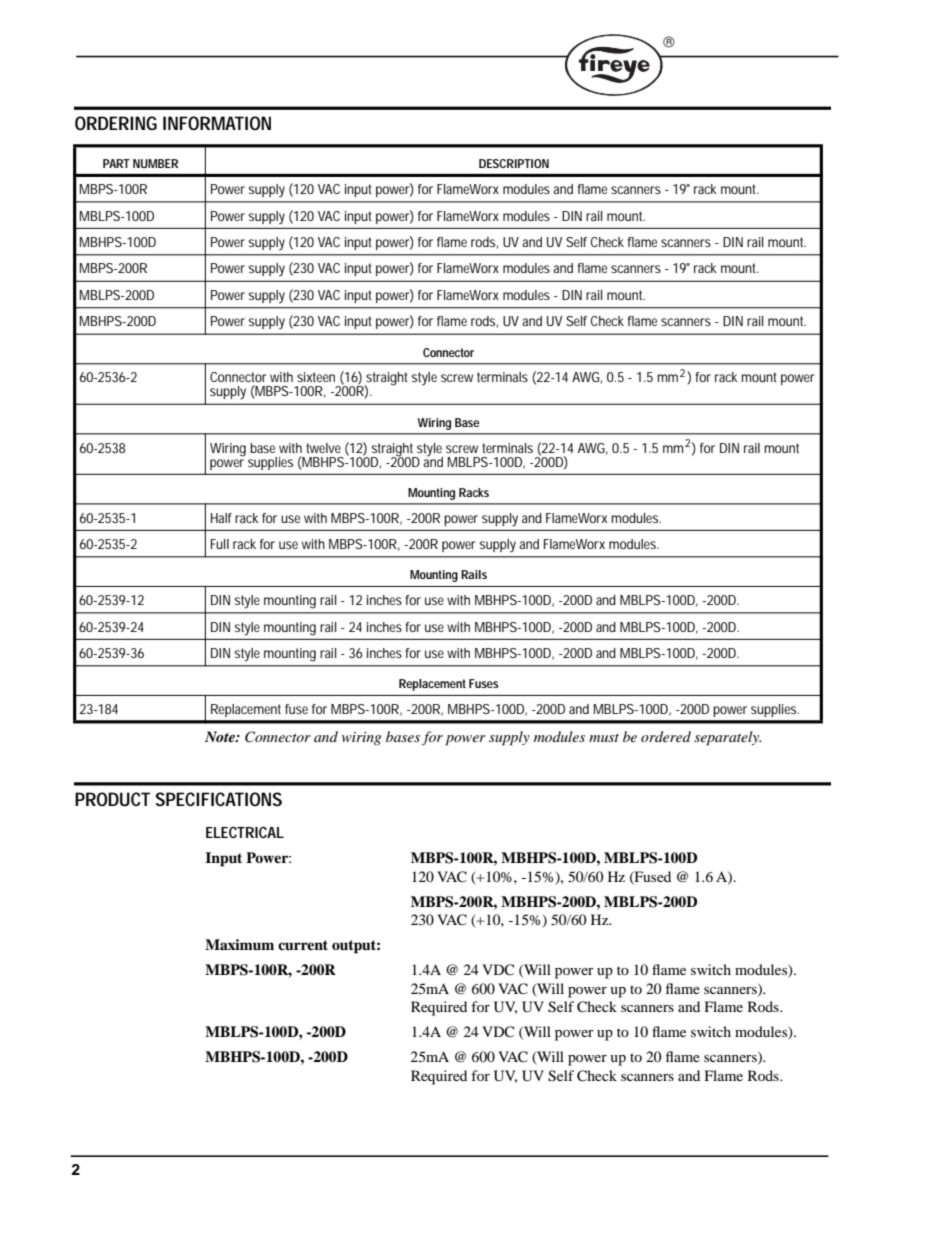 The image size is (952, 1233). I want to click on twelve, so click(323, 448).
